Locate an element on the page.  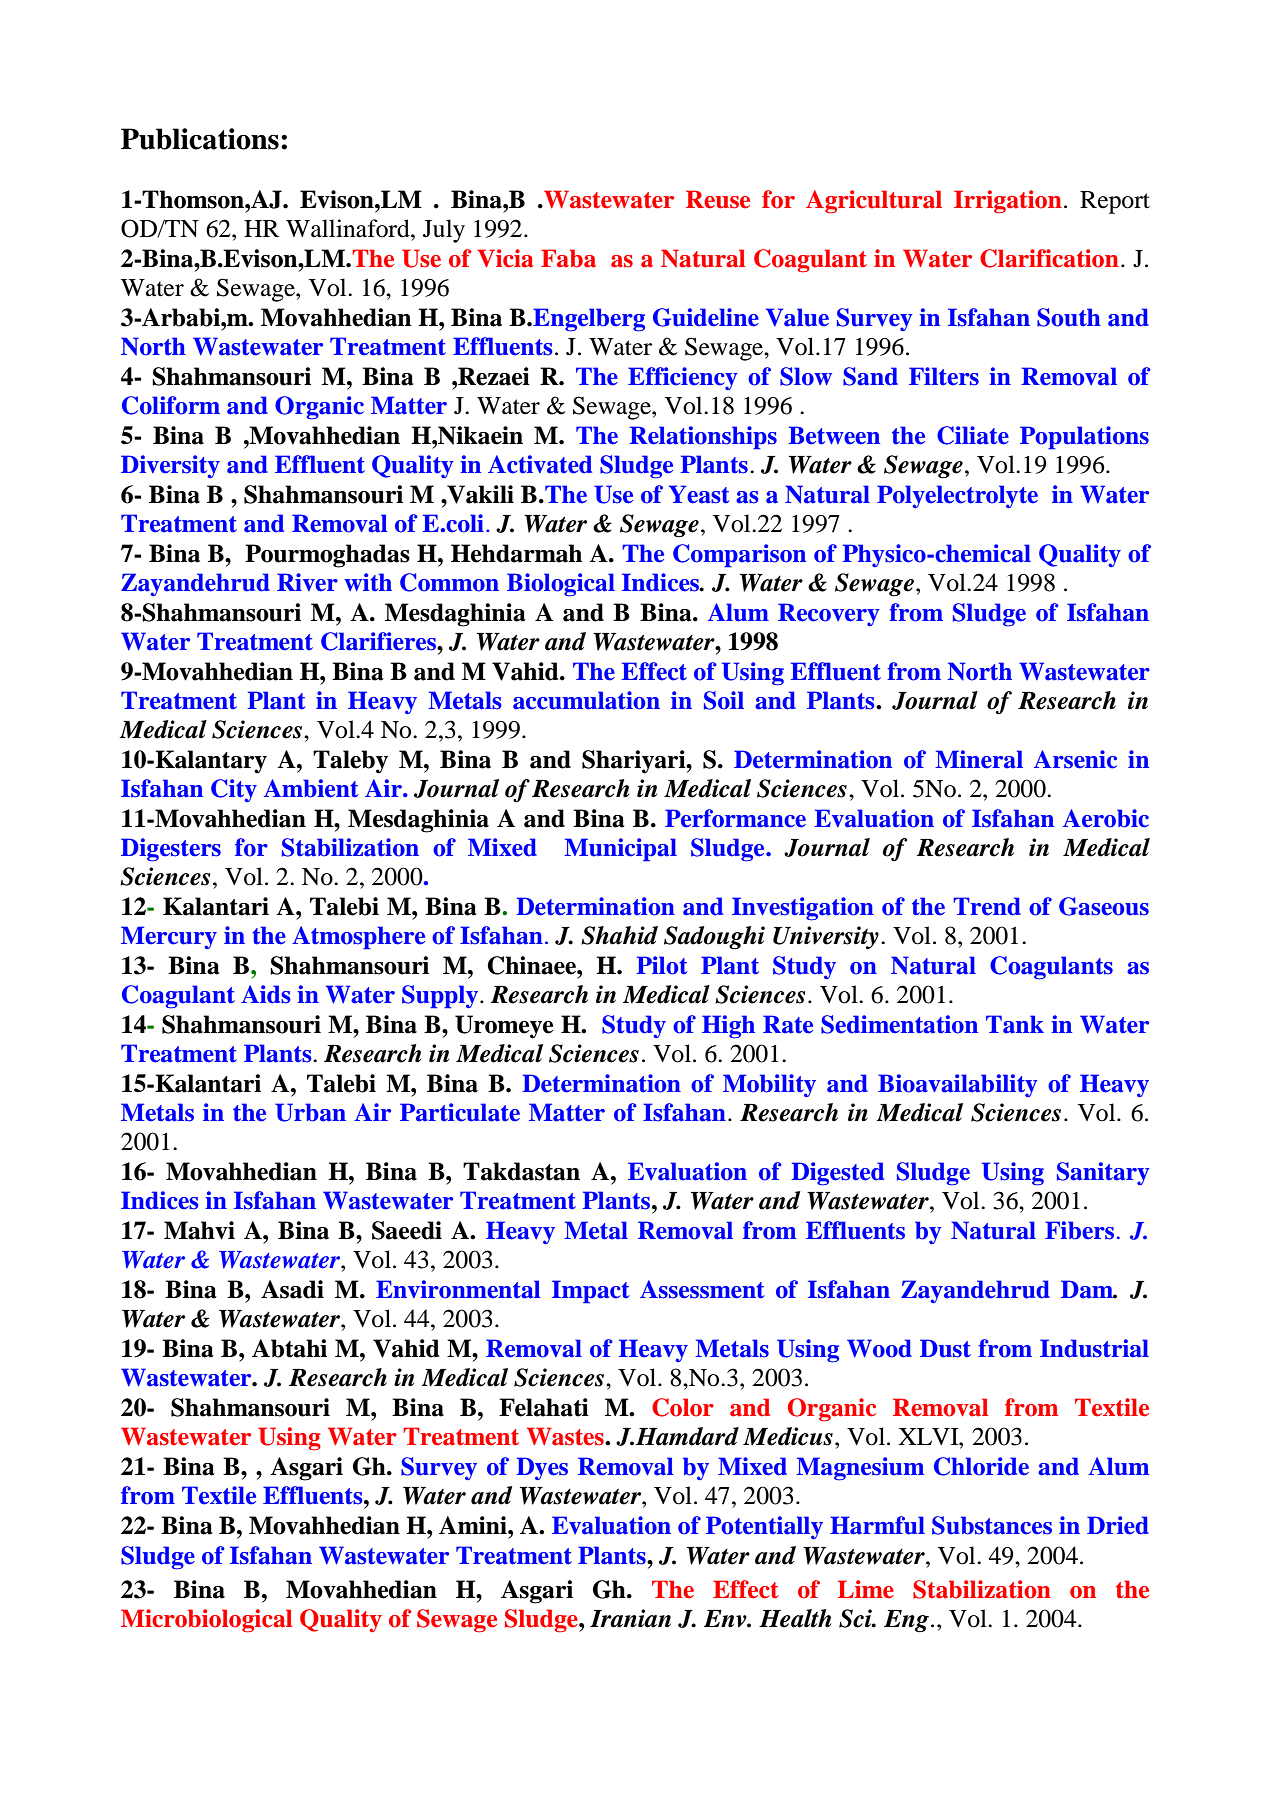
River is located at coordinates (307, 582).
